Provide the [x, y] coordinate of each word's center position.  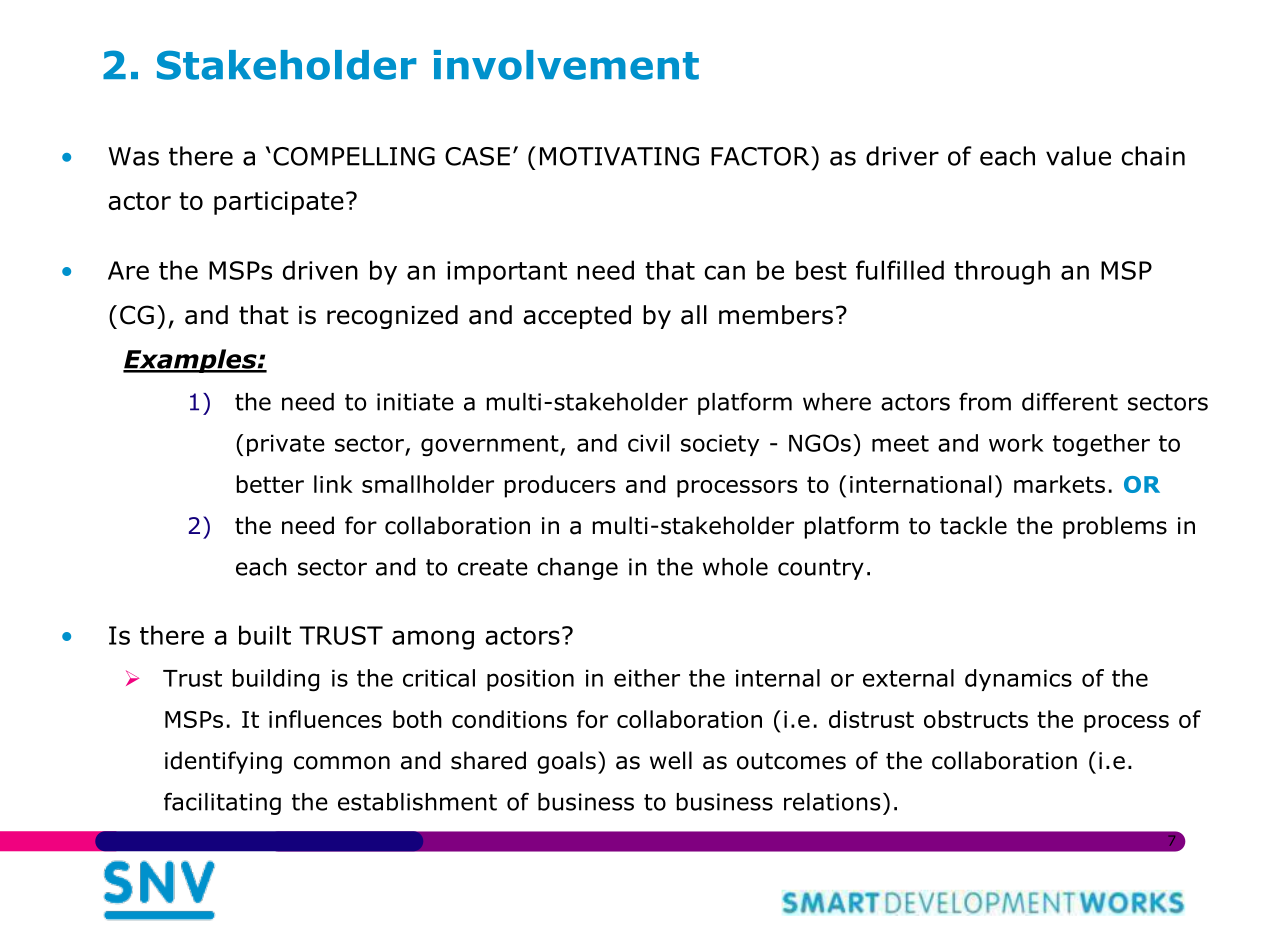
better [270, 484]
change [577, 569]
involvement [566, 65]
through [1002, 272]
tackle [973, 525]
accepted [577, 317]
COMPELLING [354, 156]
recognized [392, 317]
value [1078, 156]
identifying [223, 762]
